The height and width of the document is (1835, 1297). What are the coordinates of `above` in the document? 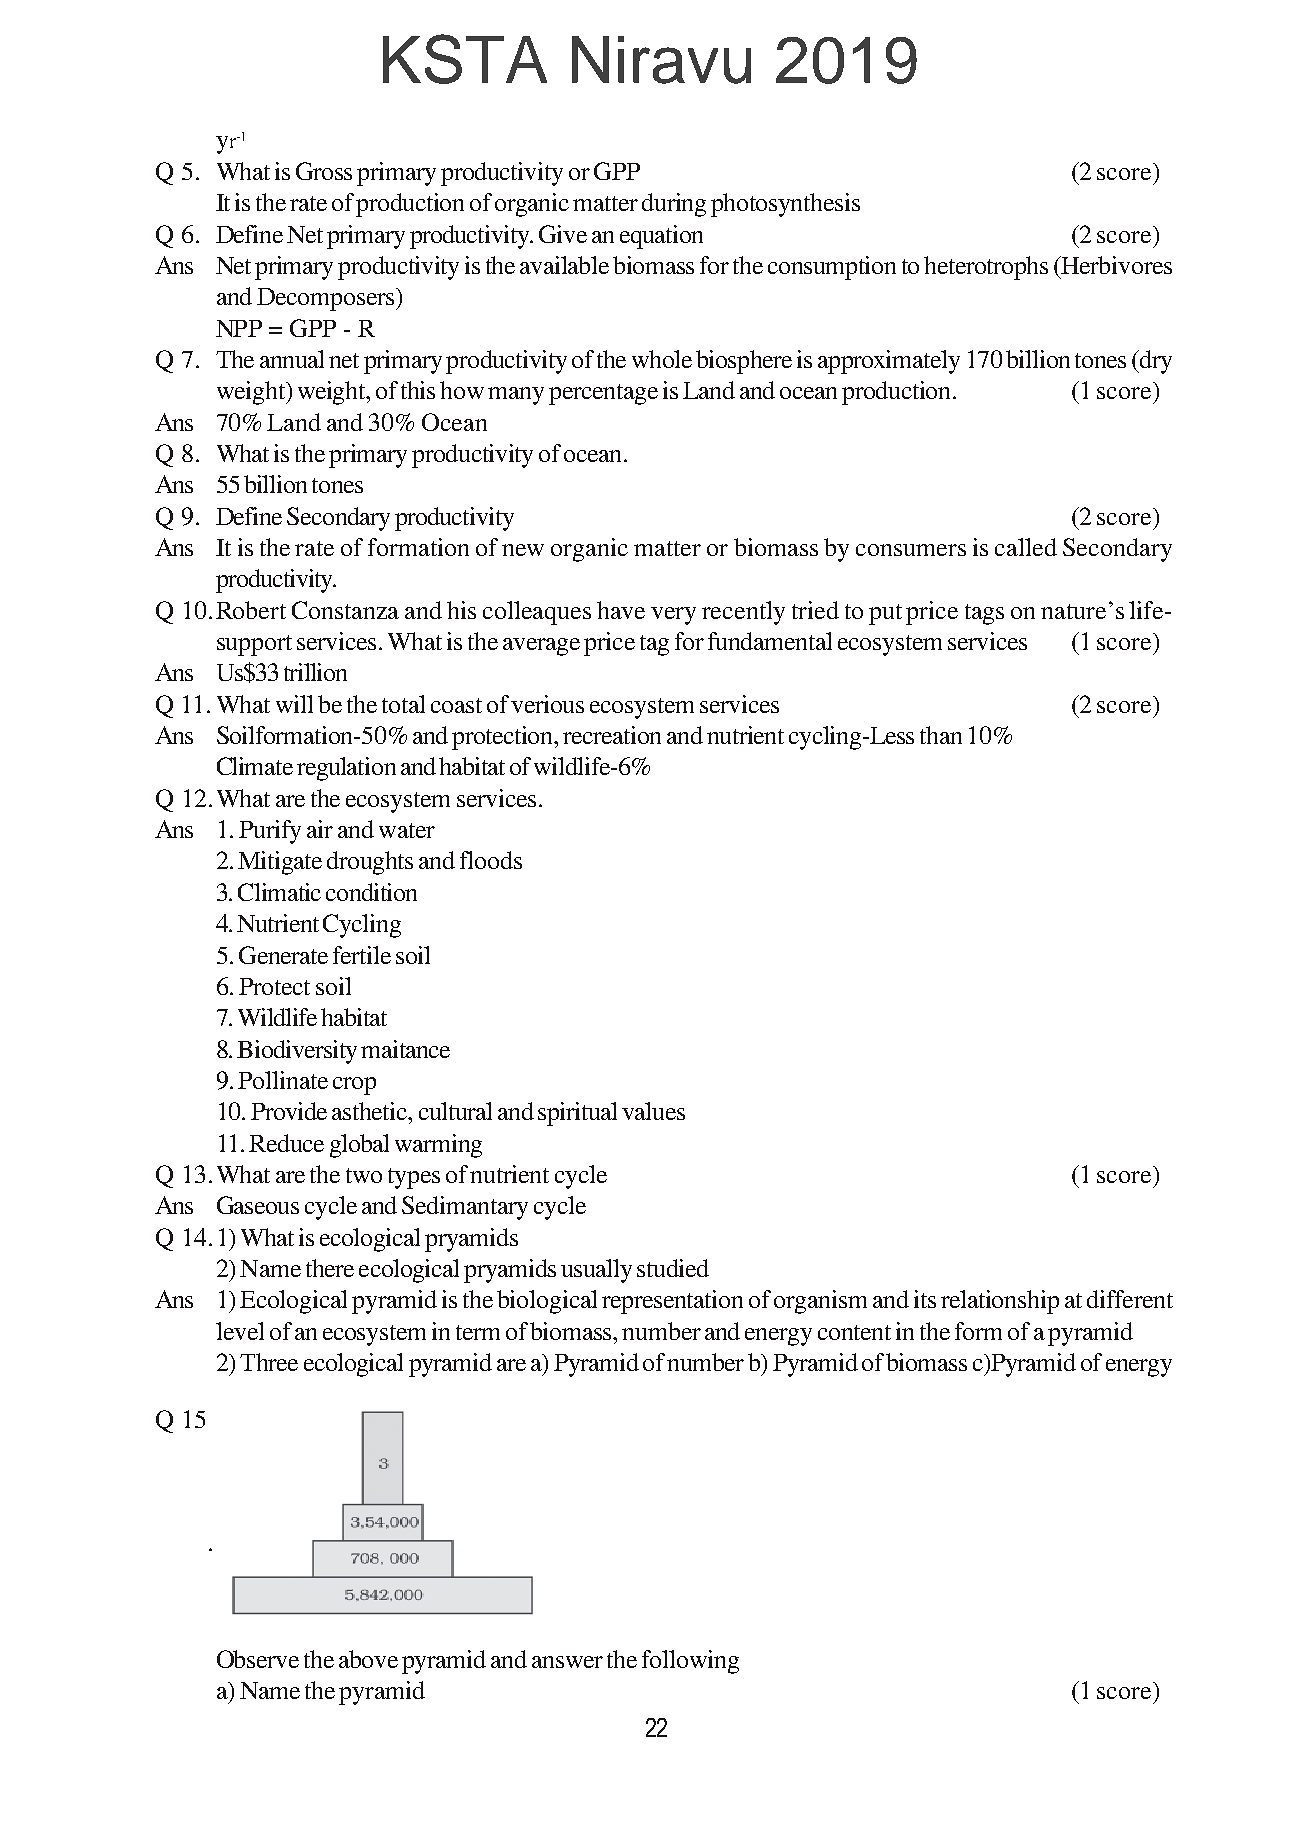 It's located at (368, 1659).
